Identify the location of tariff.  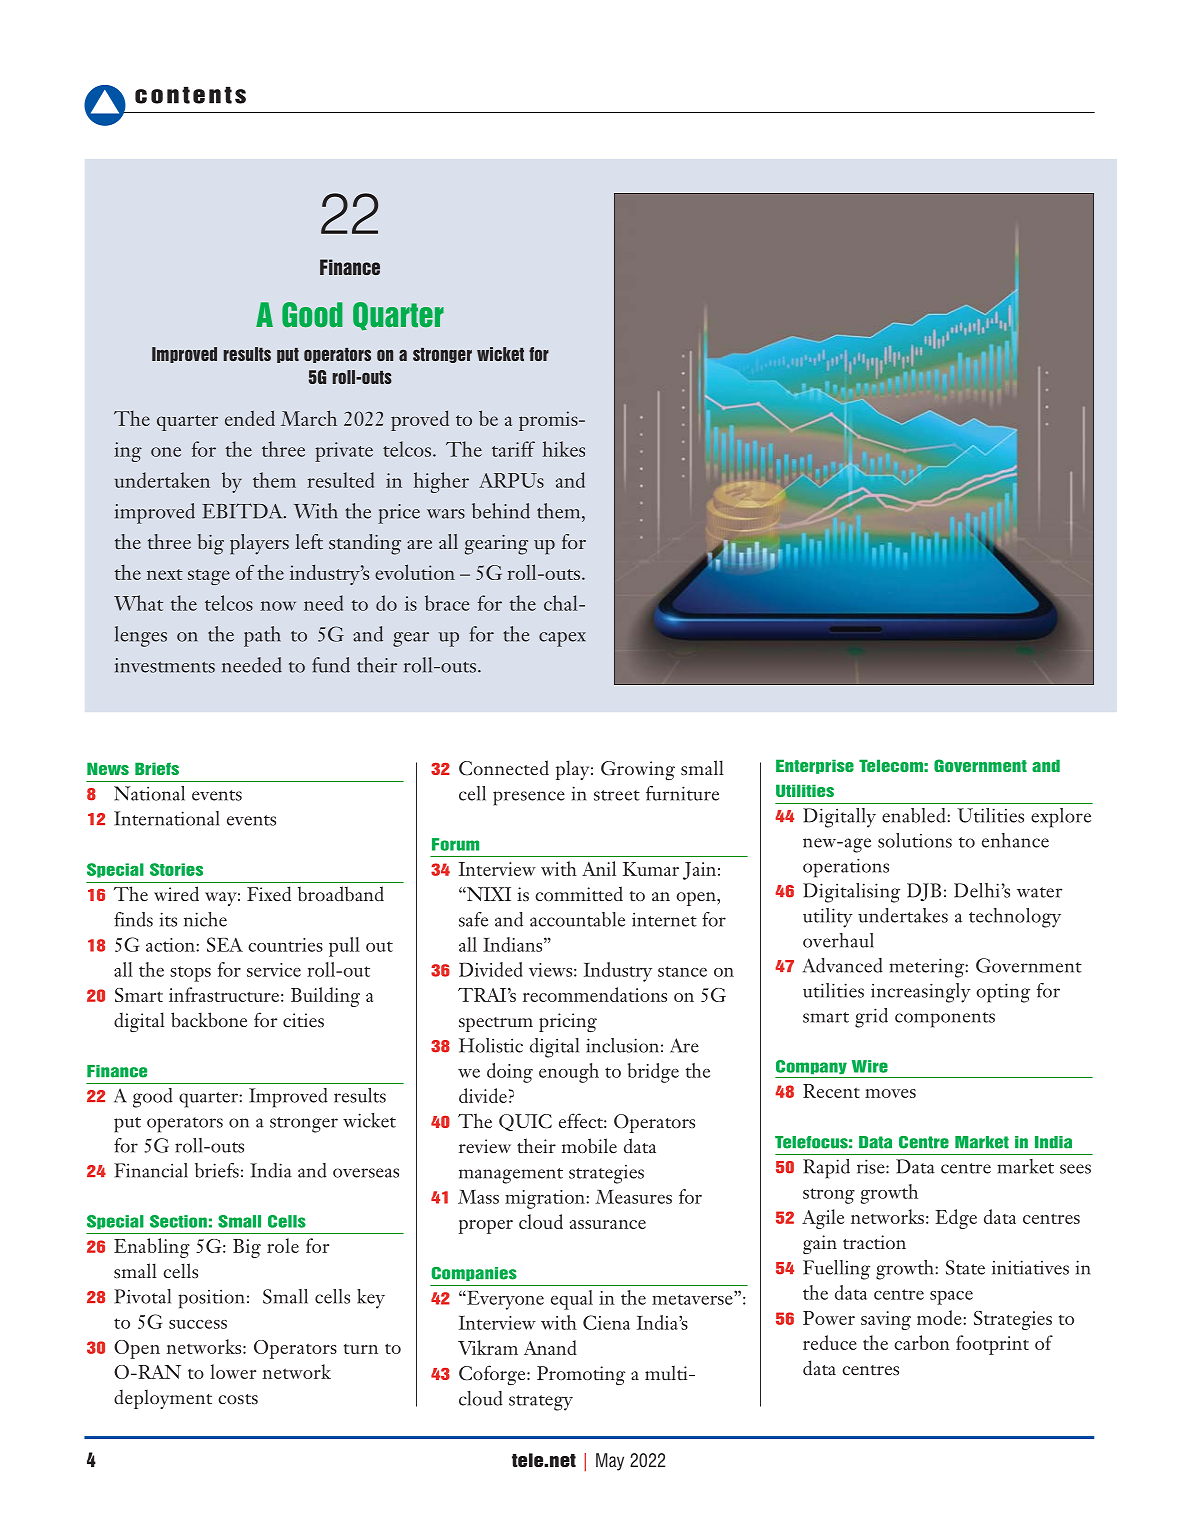
(513, 449).
